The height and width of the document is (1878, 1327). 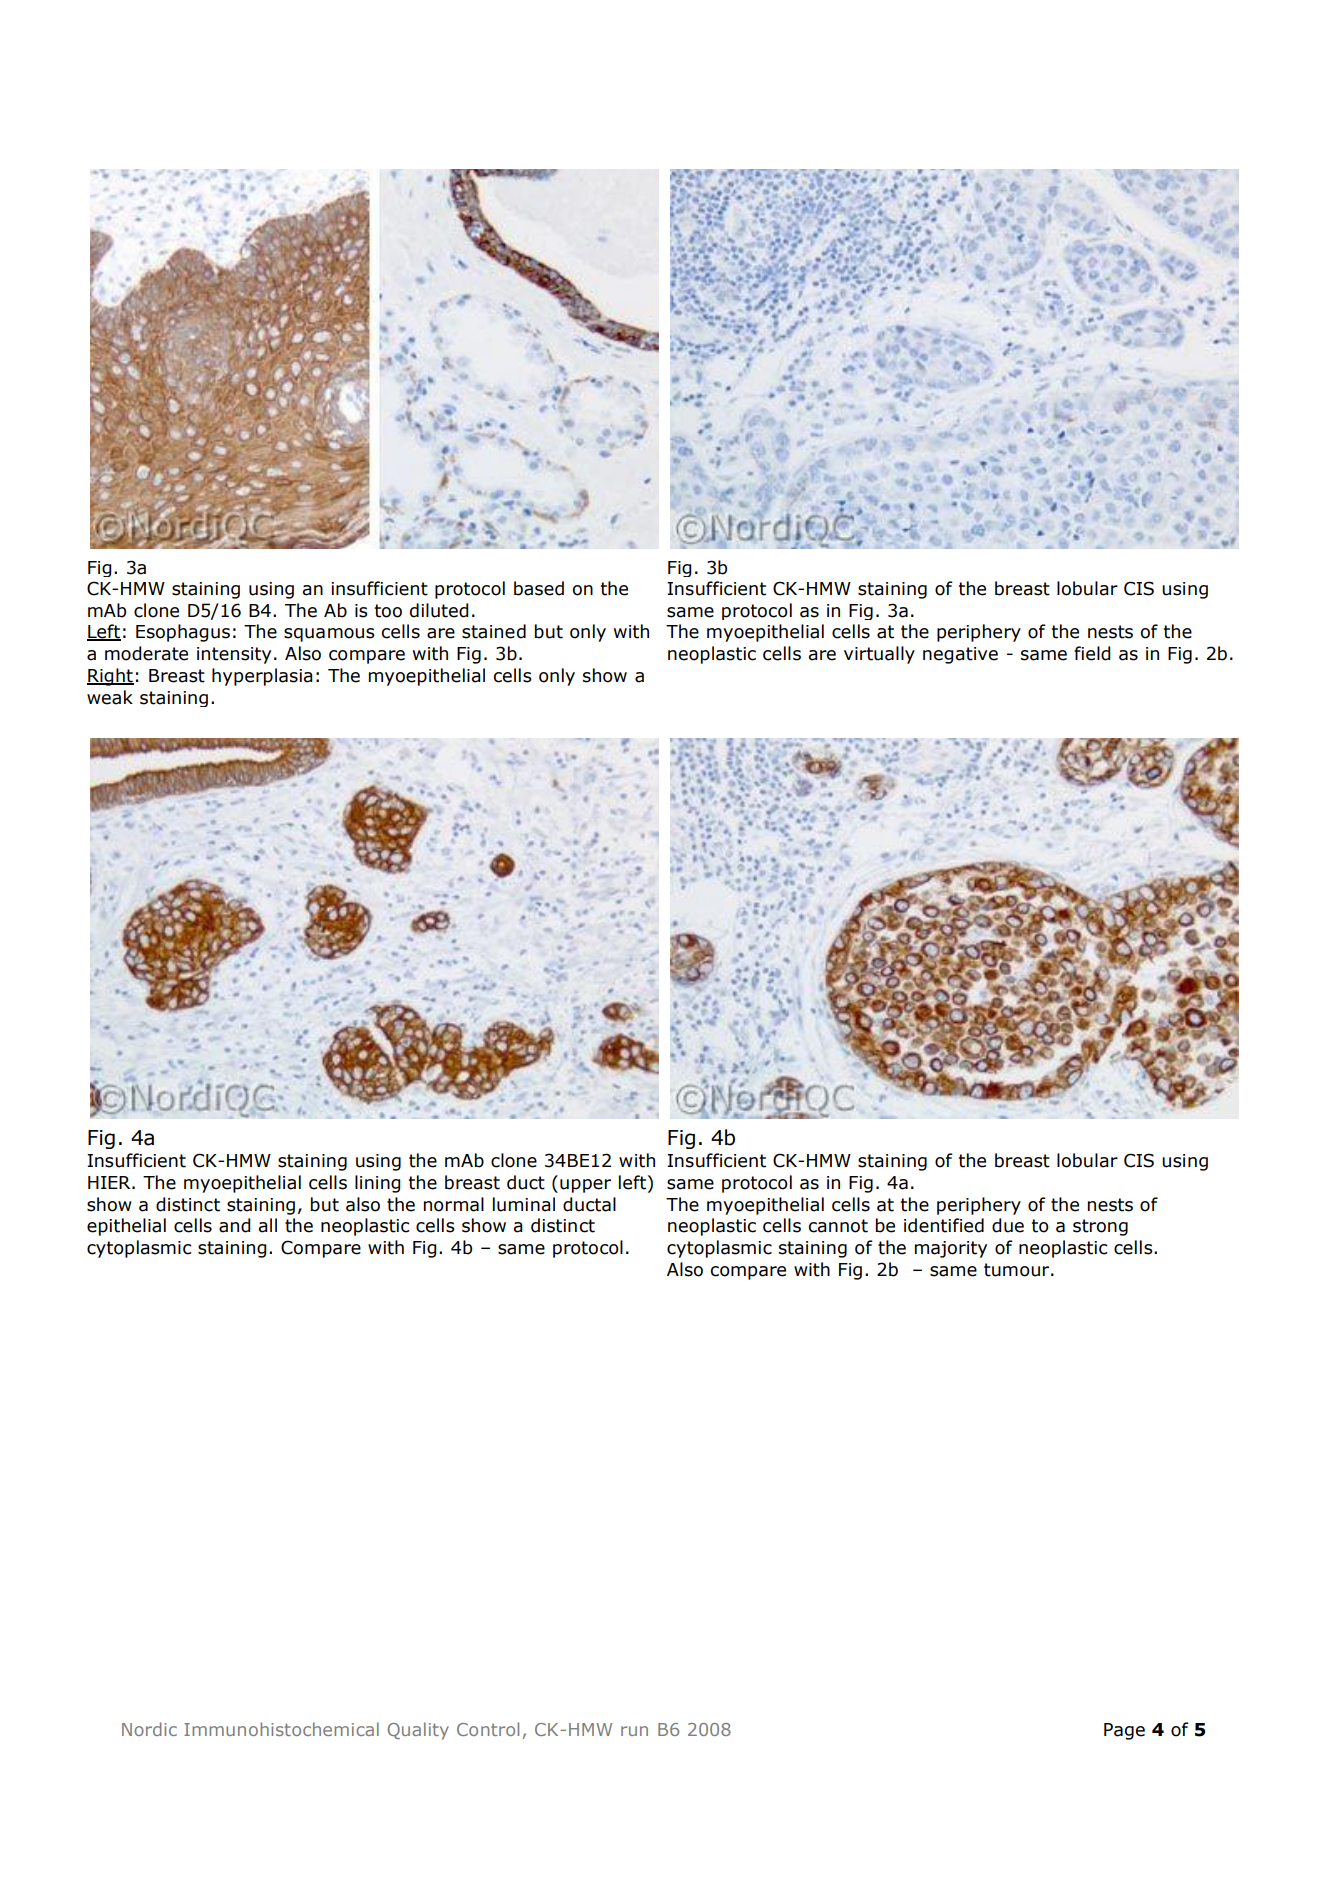 What do you see at coordinates (951, 1249) in the document?
I see `majority` at bounding box center [951, 1249].
